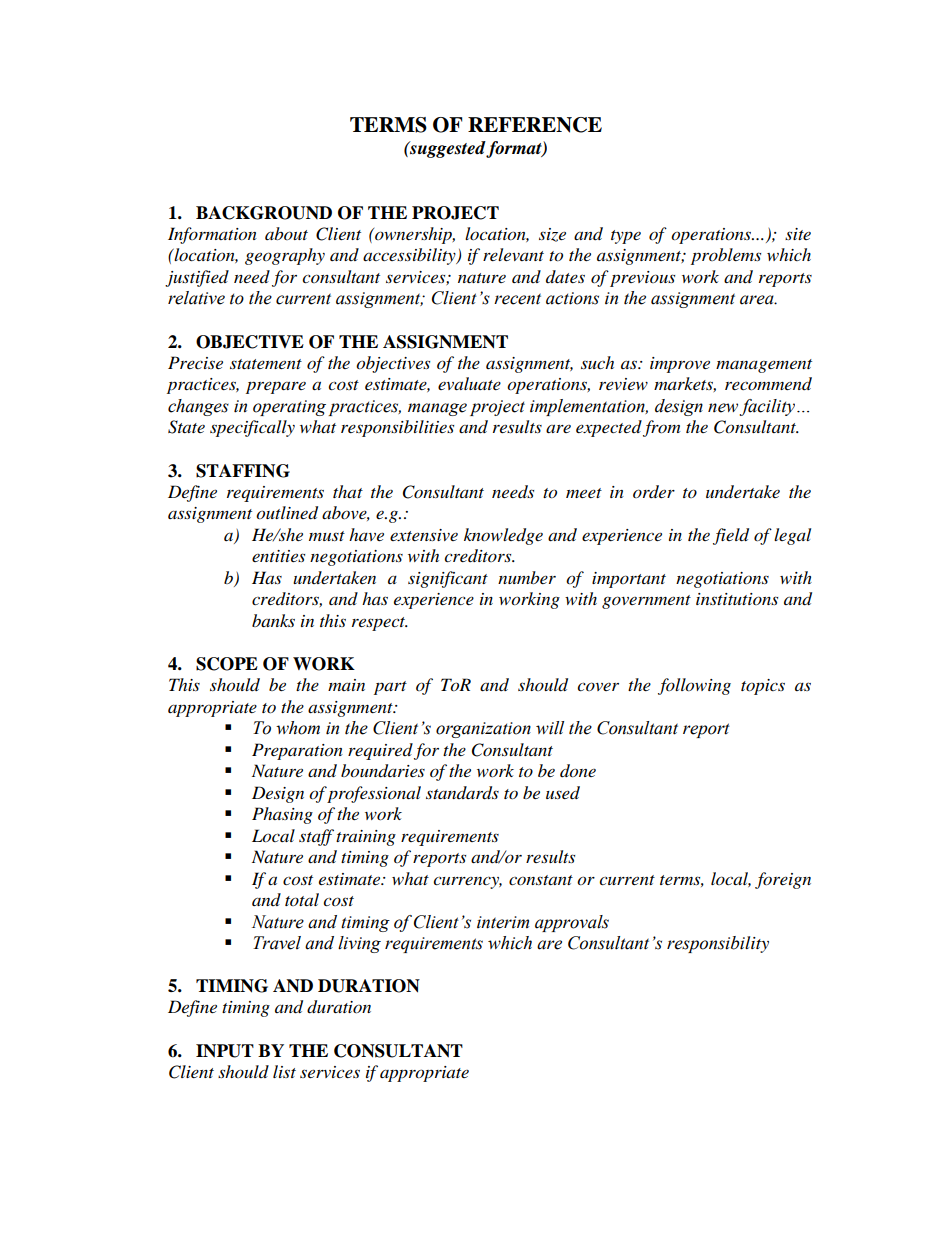 Image resolution: width=952 pixels, height=1233 pixels. Describe the element at coordinates (798, 234) in the image. I see `site` at that location.
